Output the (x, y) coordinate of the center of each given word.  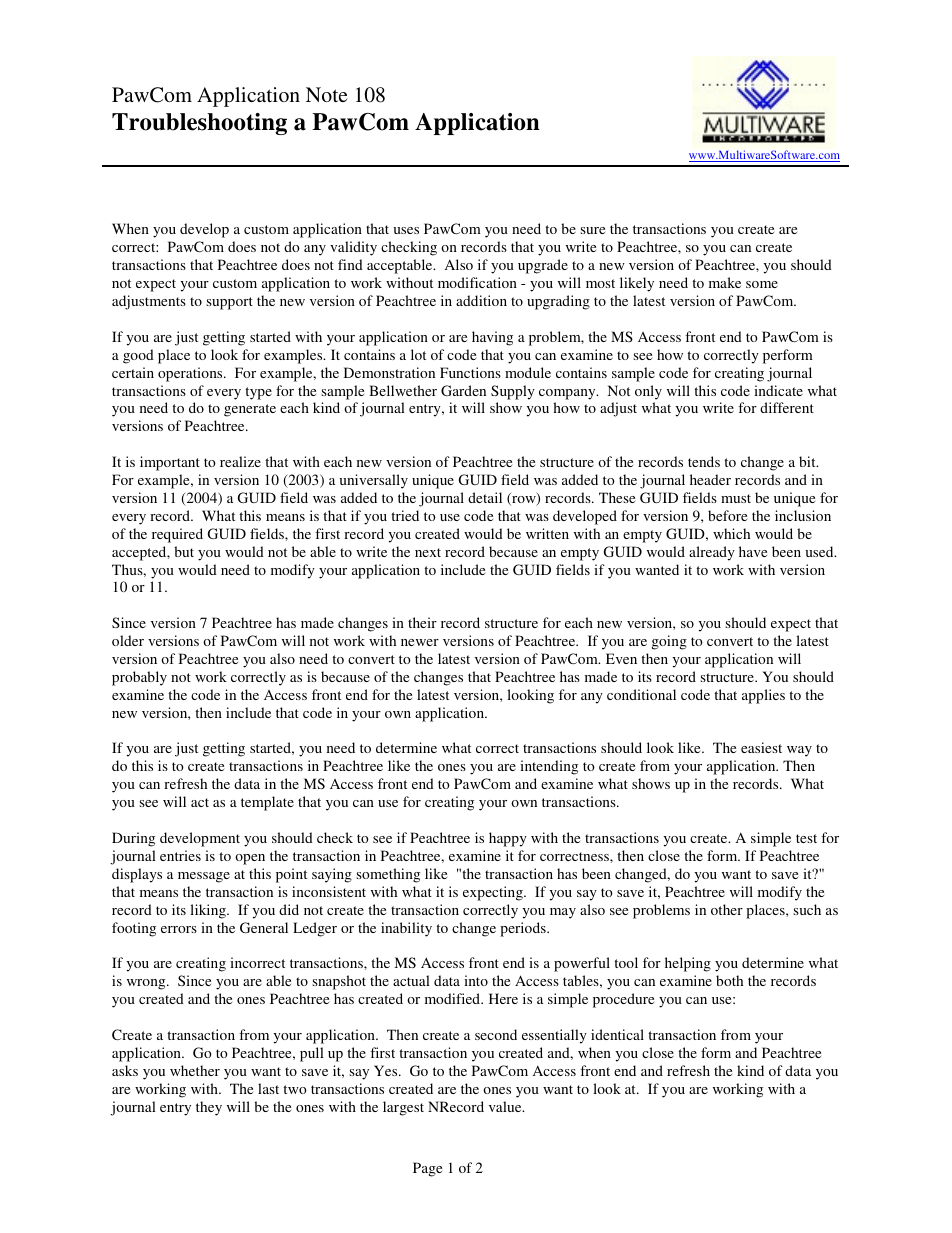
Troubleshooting (199, 124)
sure (592, 230)
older (128, 640)
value (506, 1106)
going (669, 642)
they (209, 1108)
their (422, 622)
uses (406, 230)
